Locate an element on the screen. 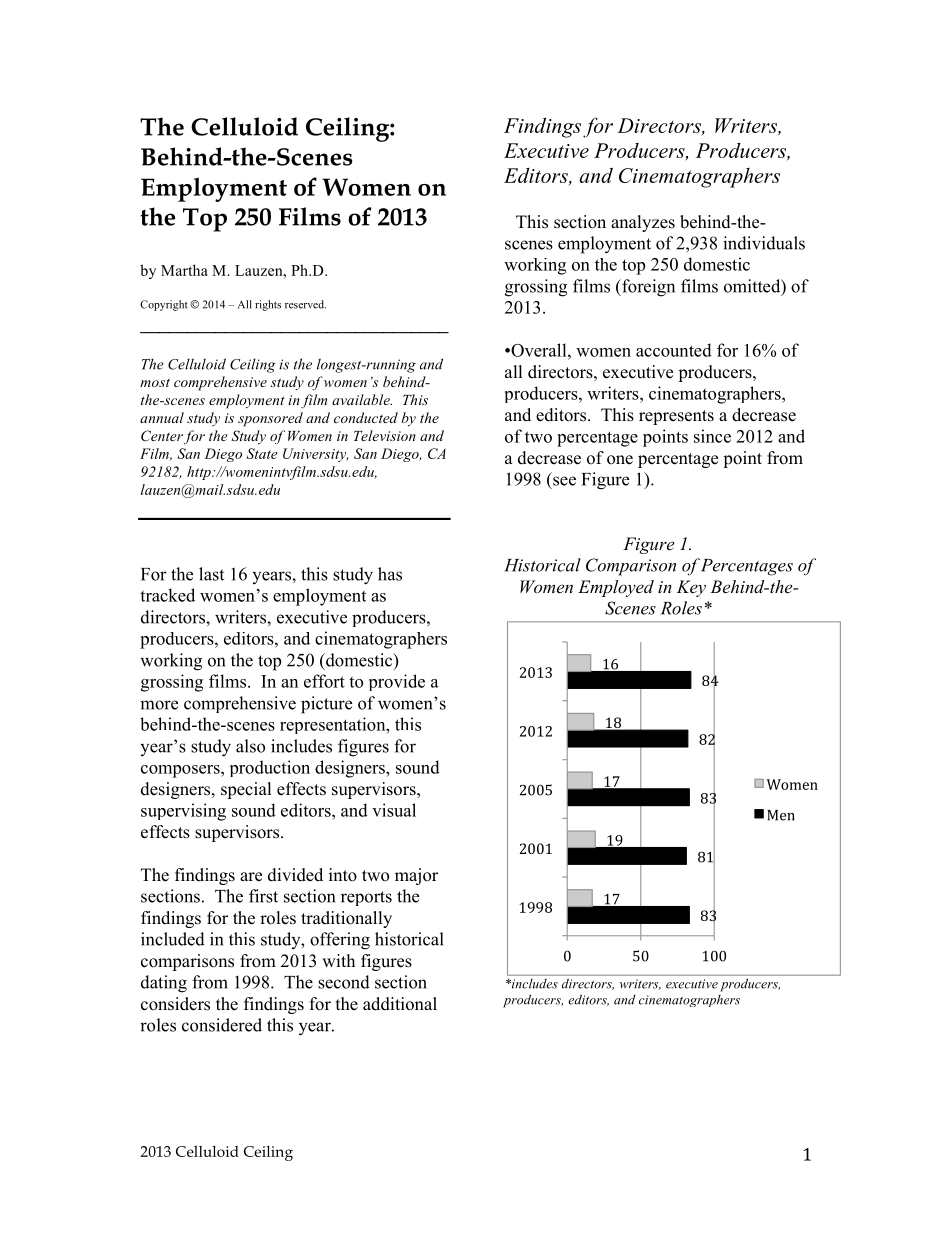  tracked is located at coordinates (167, 595).
